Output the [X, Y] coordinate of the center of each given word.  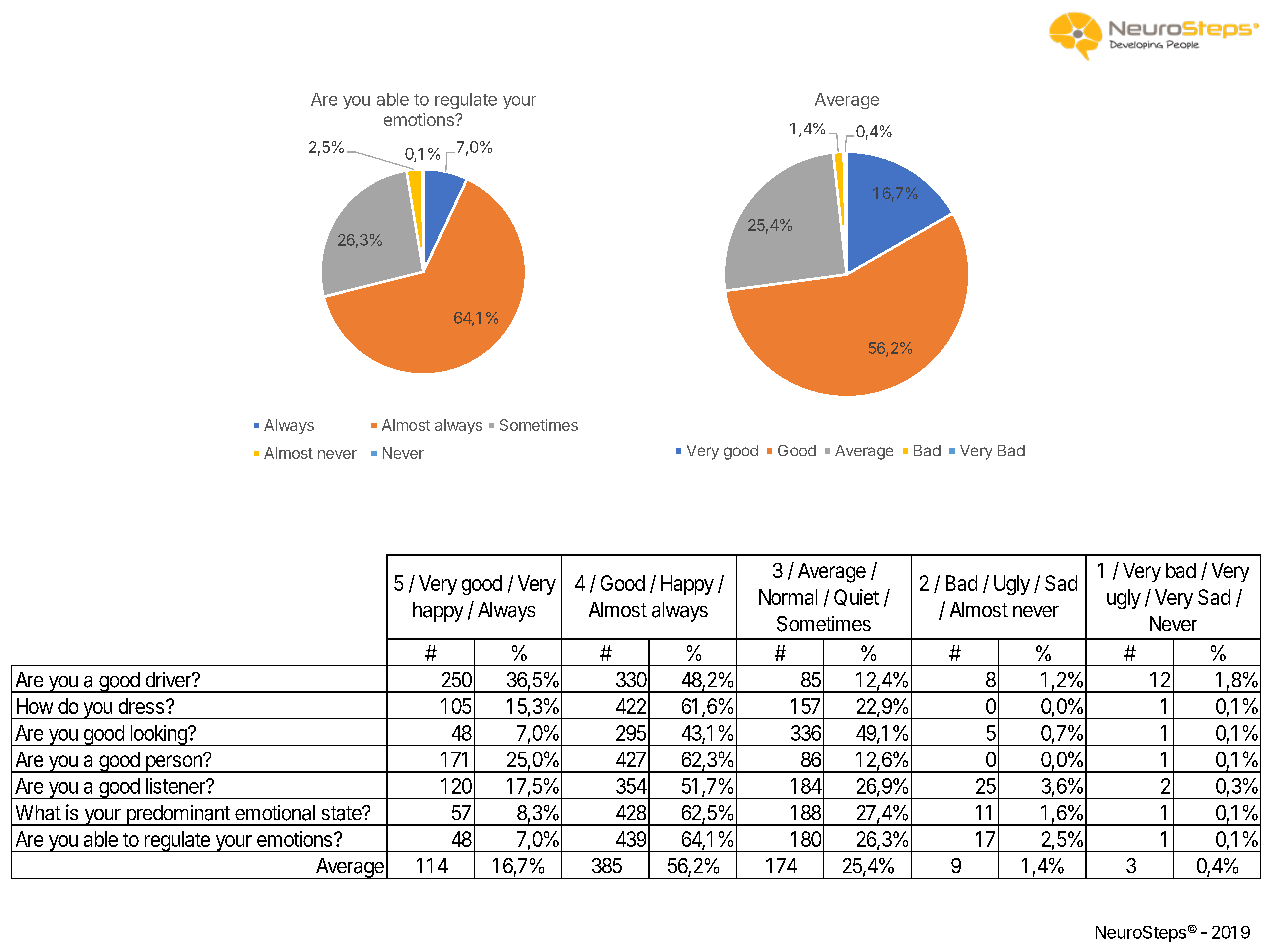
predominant [178, 815]
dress [141, 706]
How [35, 706]
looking [158, 735]
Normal [788, 597]
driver [169, 679]
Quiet [856, 597]
